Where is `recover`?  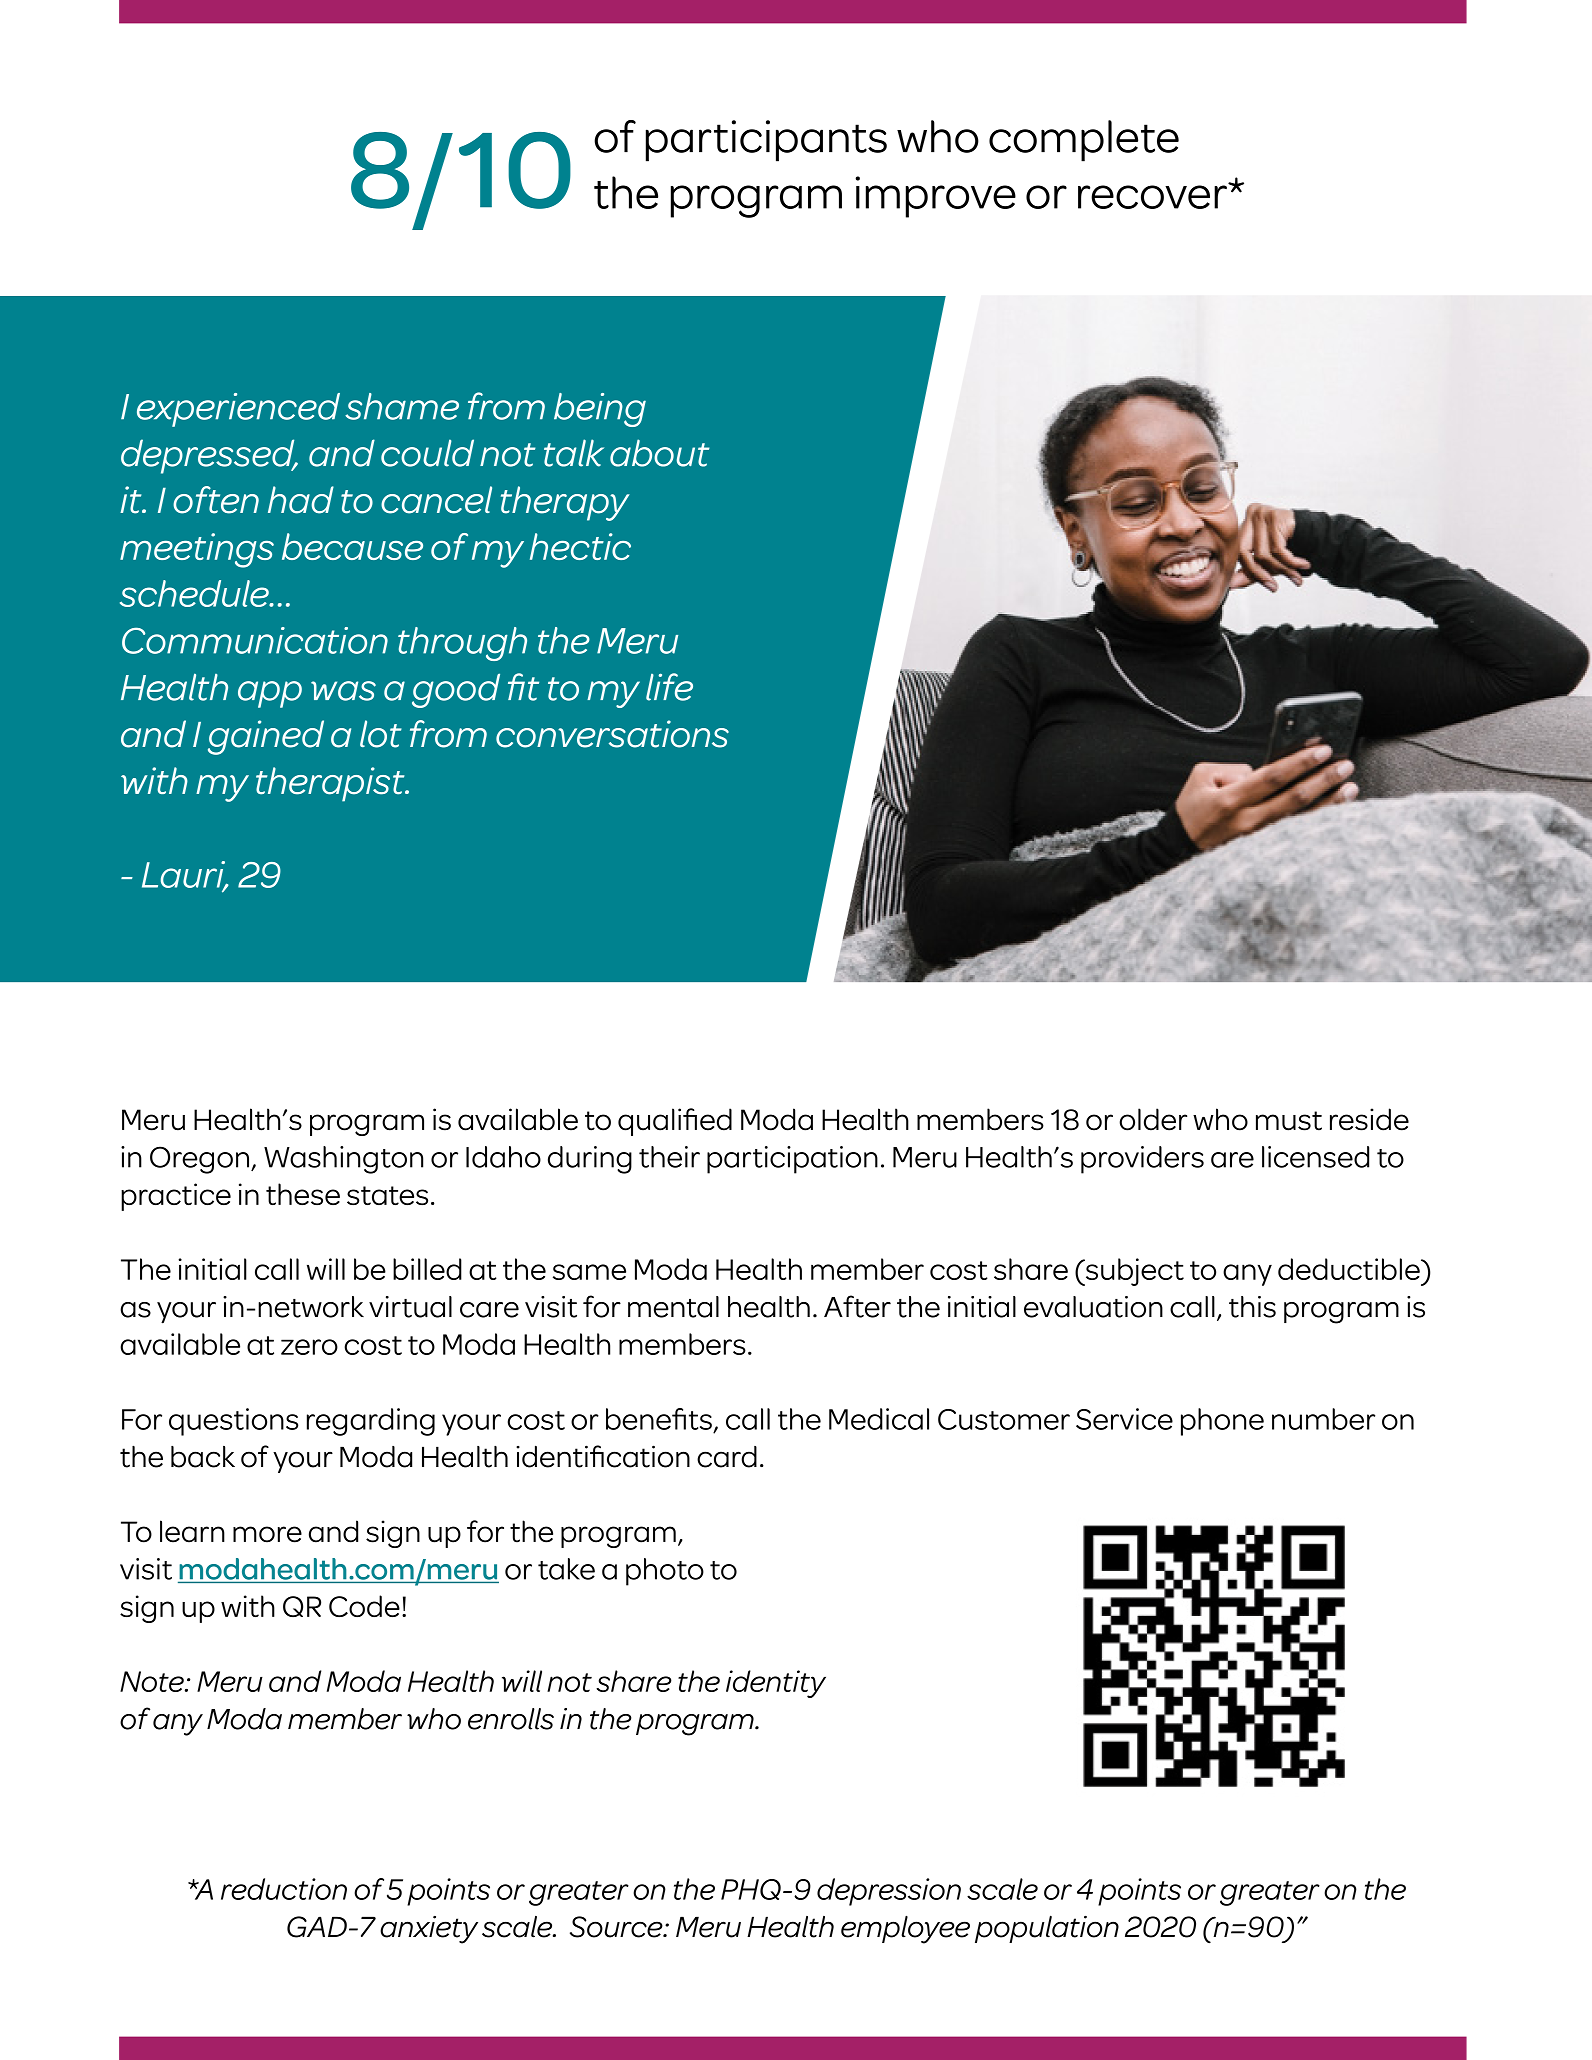
recover is located at coordinates (1153, 196).
